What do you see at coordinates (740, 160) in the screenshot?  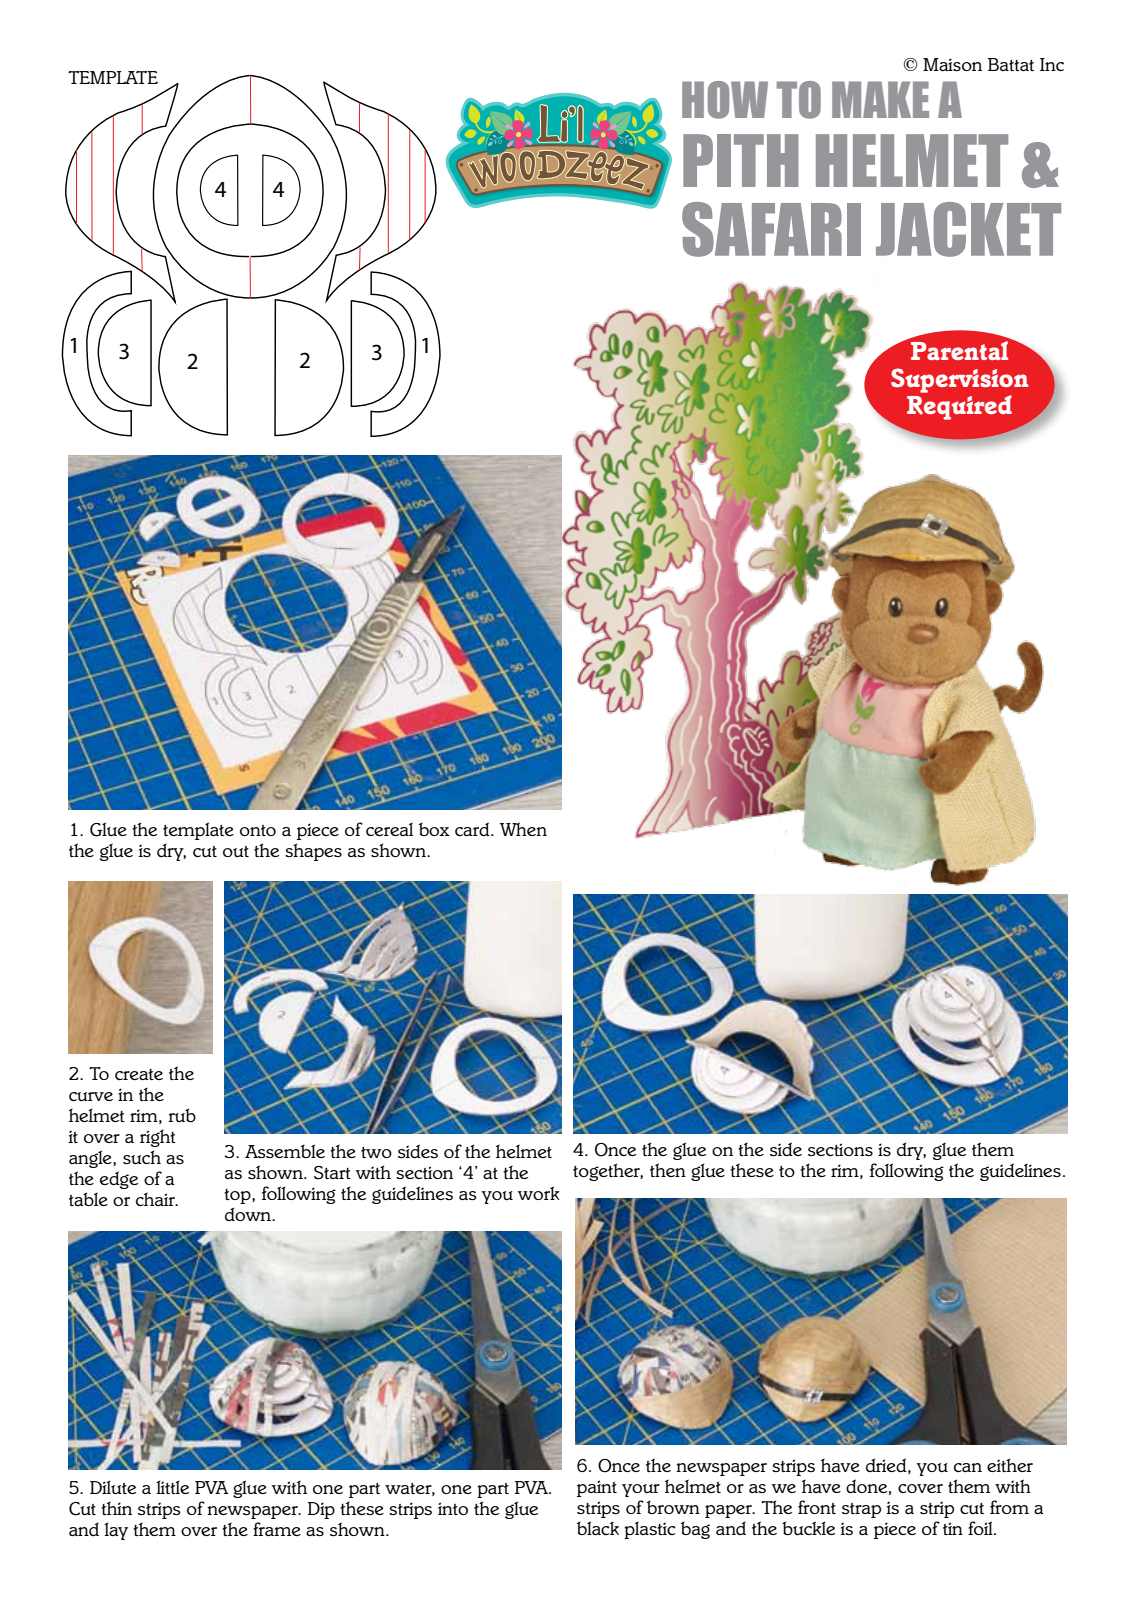 I see `PITH` at bounding box center [740, 160].
